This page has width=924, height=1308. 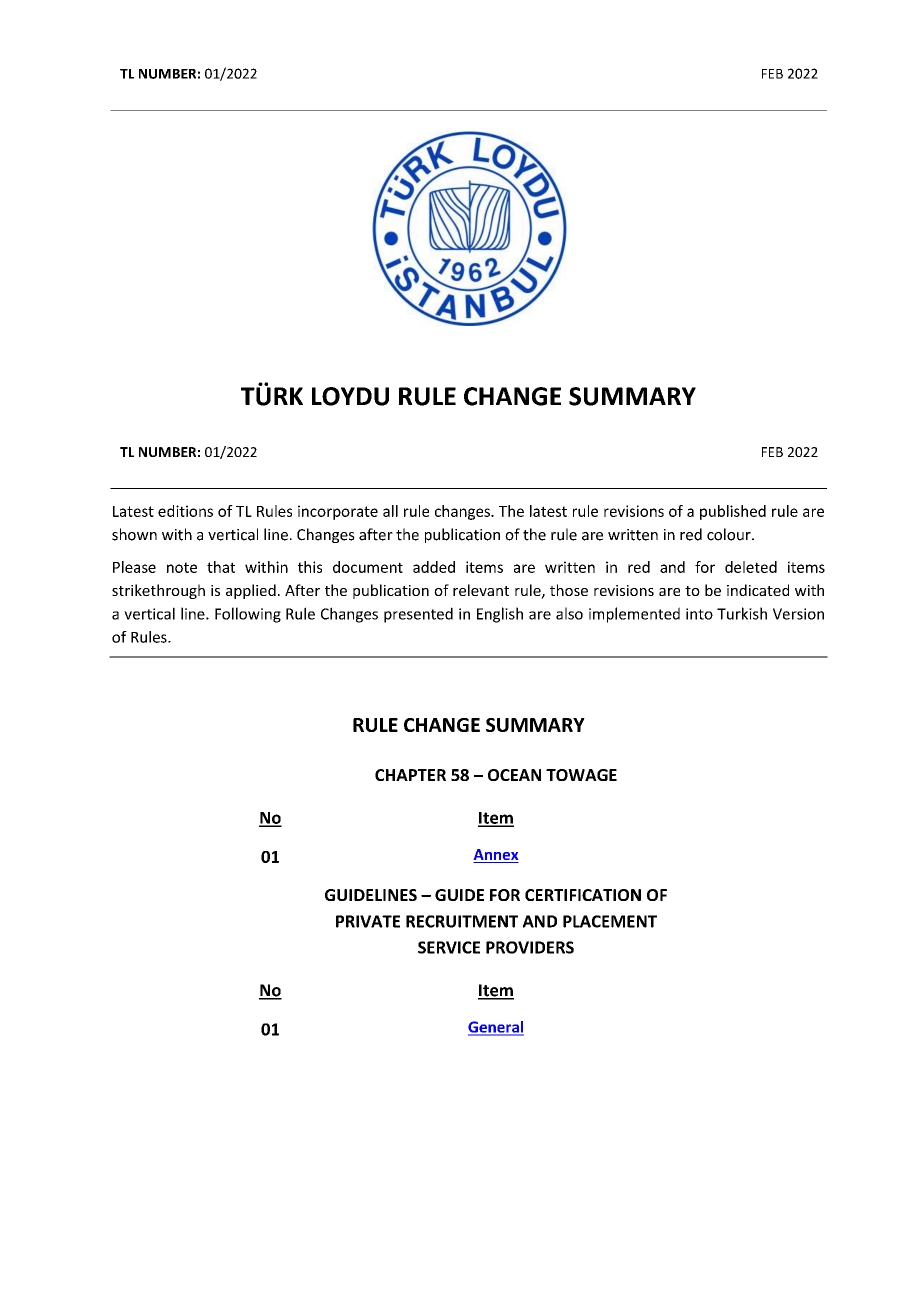 I want to click on Annex, so click(x=496, y=856).
